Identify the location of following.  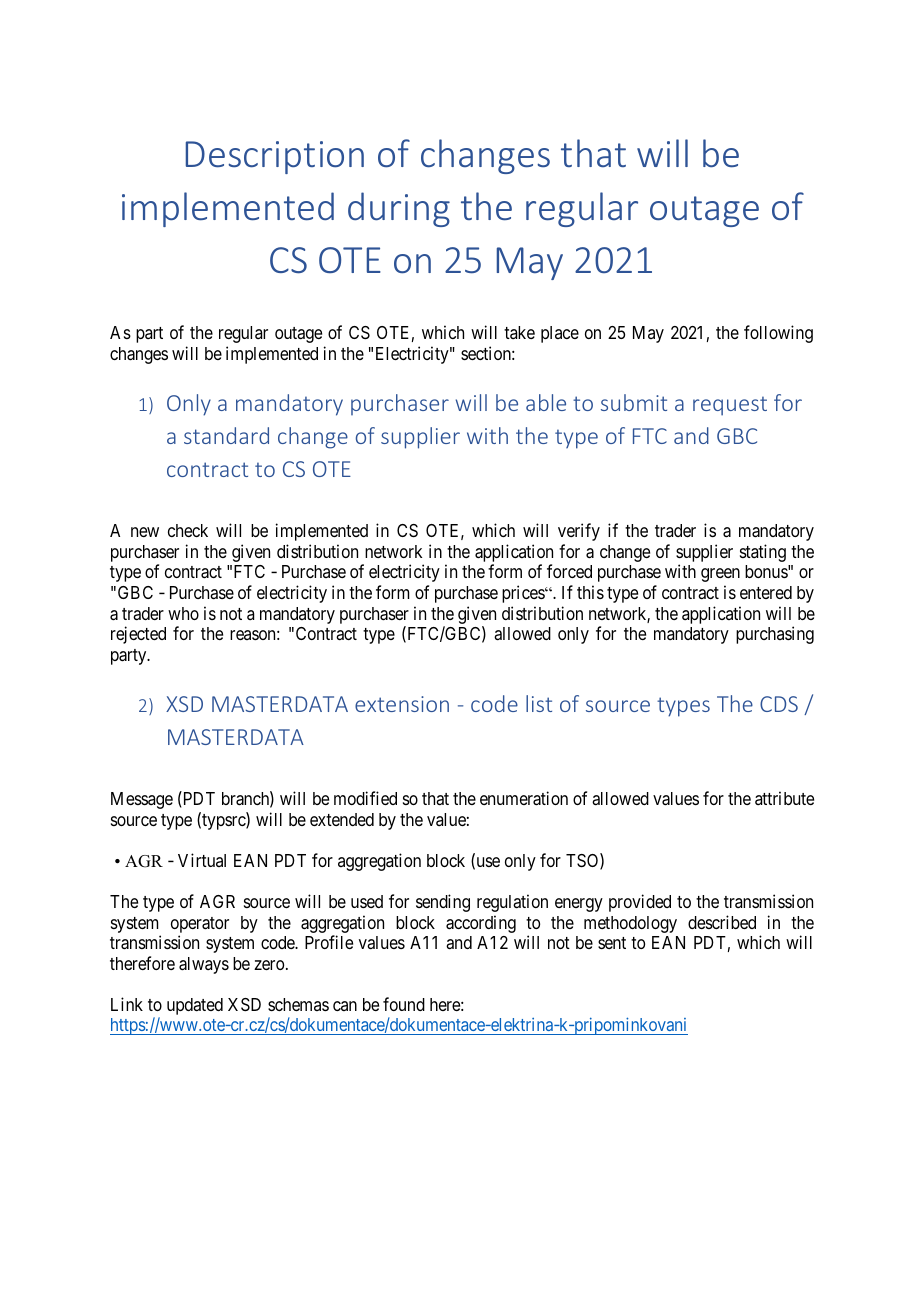
(778, 334).
